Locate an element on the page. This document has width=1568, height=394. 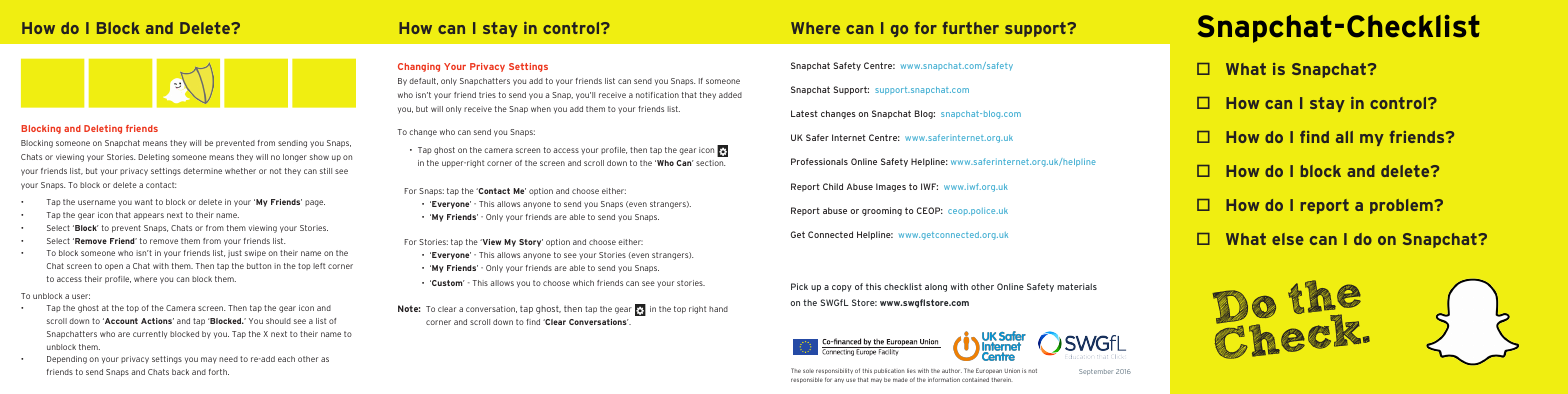
added is located at coordinates (730, 95).
